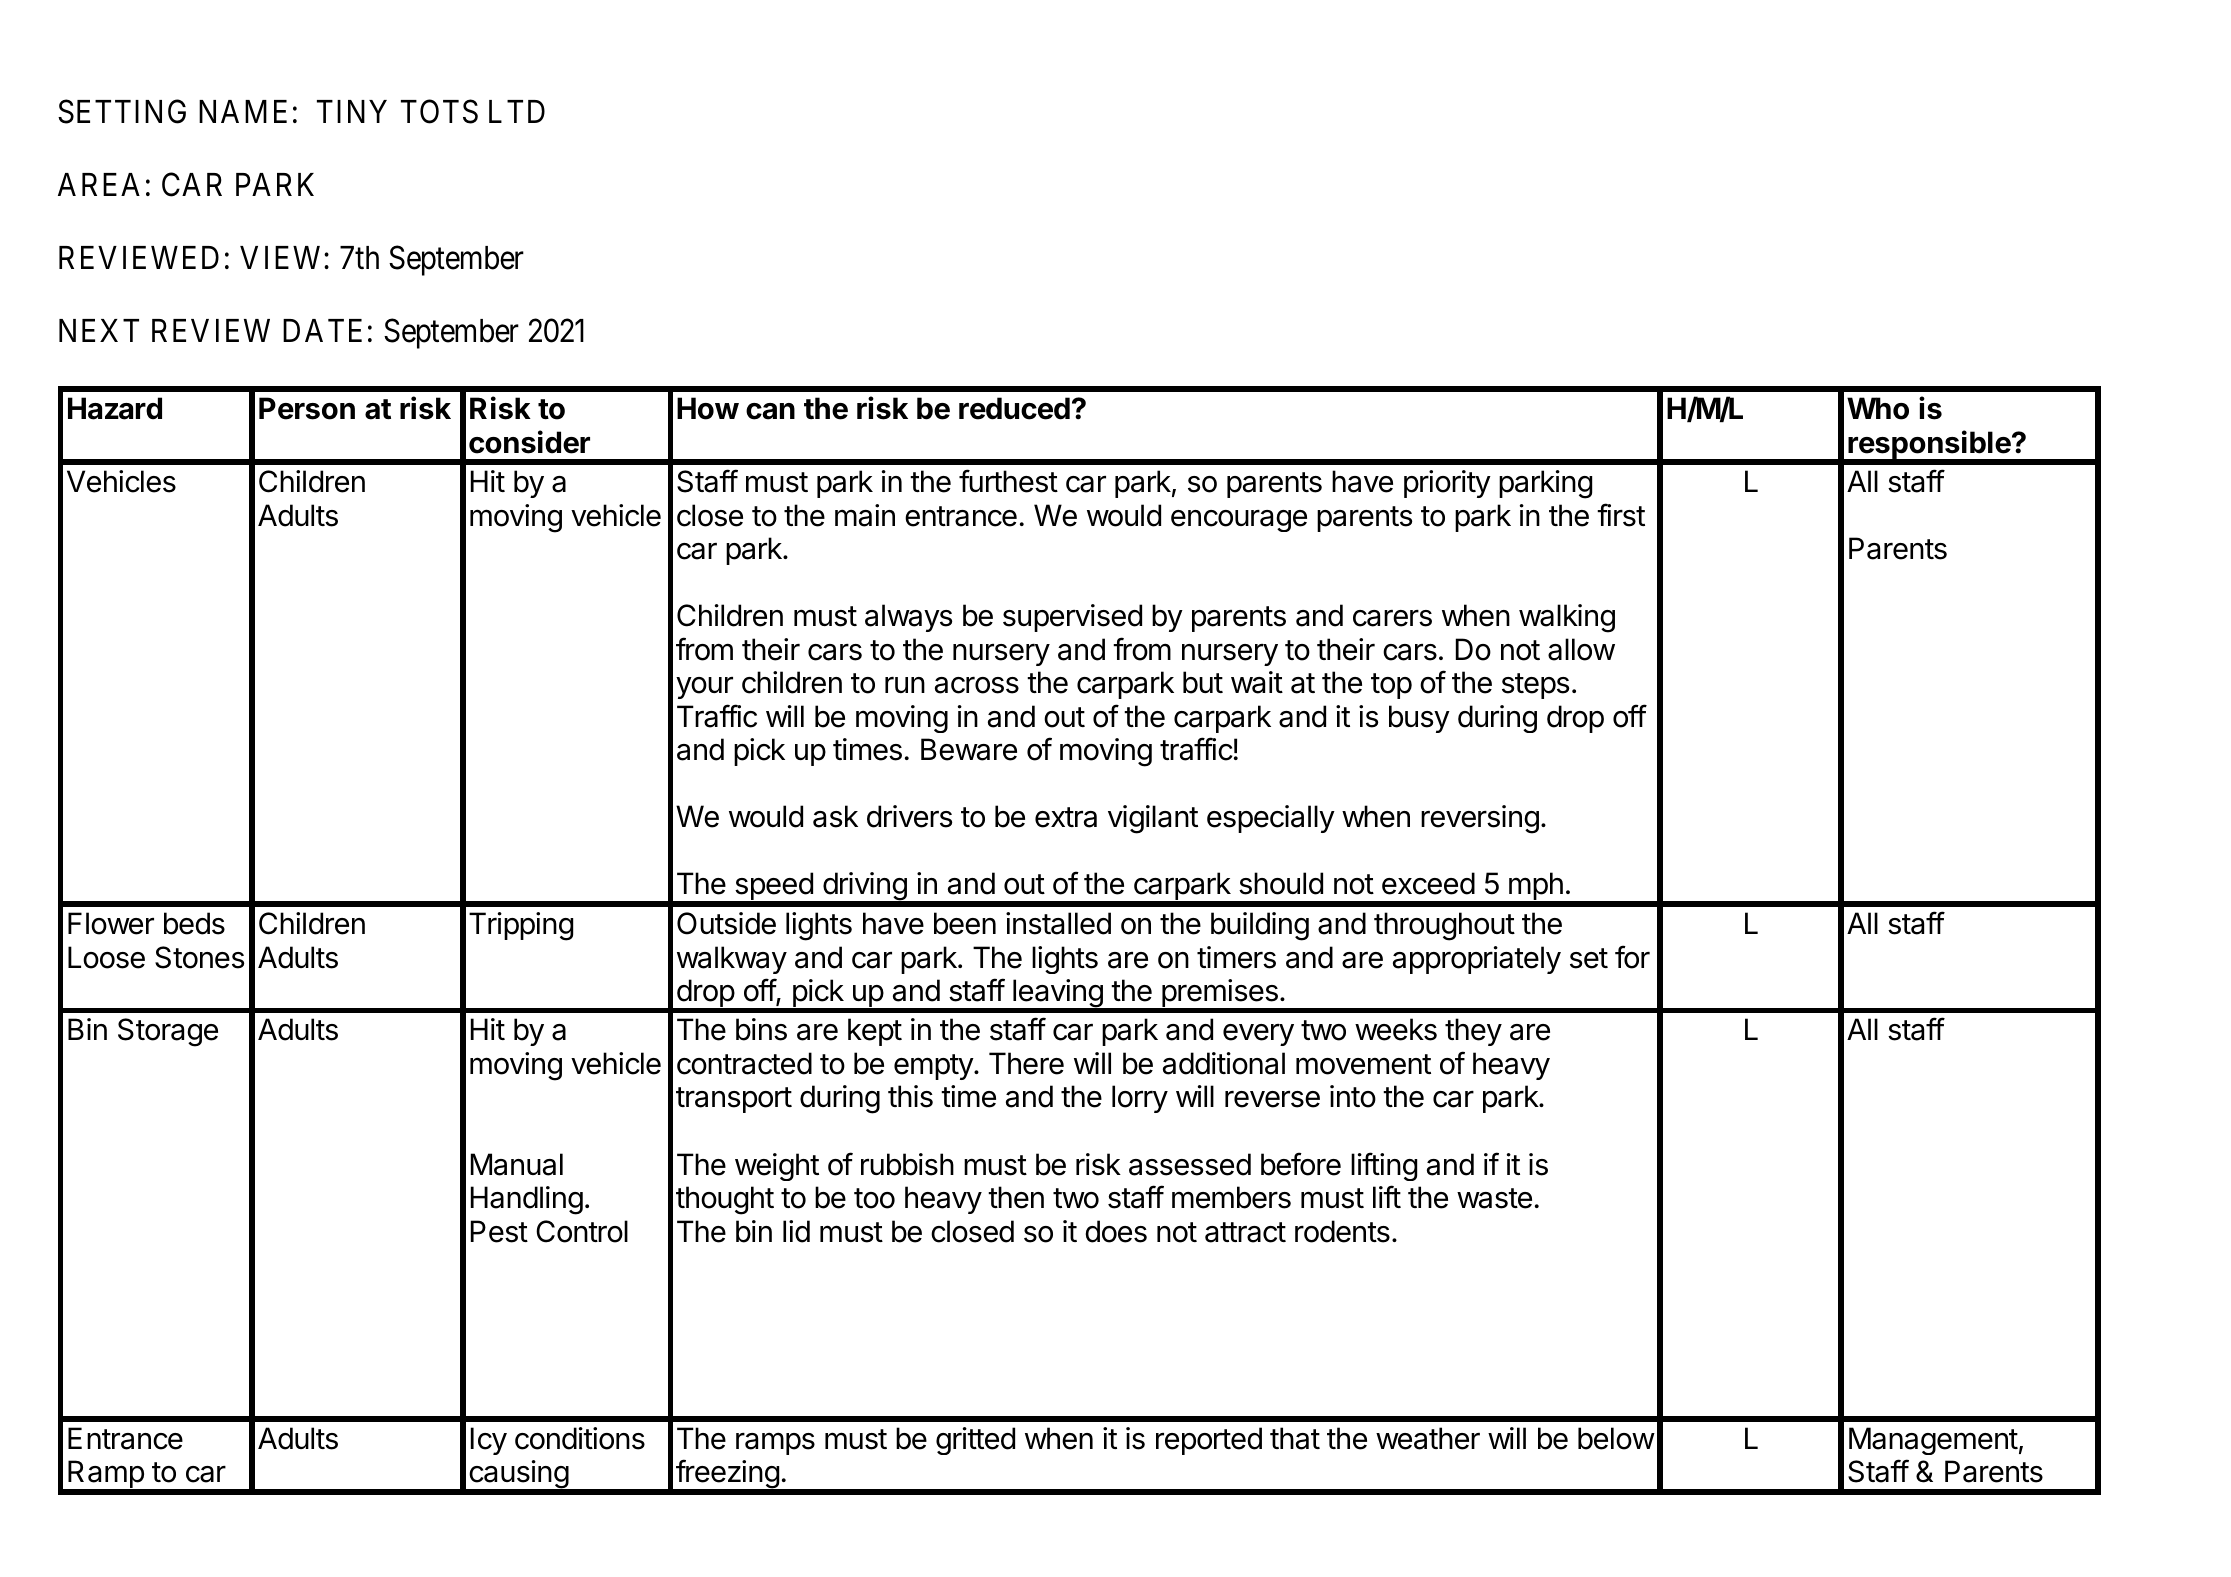  I want to click on Storage, so click(168, 1032).
